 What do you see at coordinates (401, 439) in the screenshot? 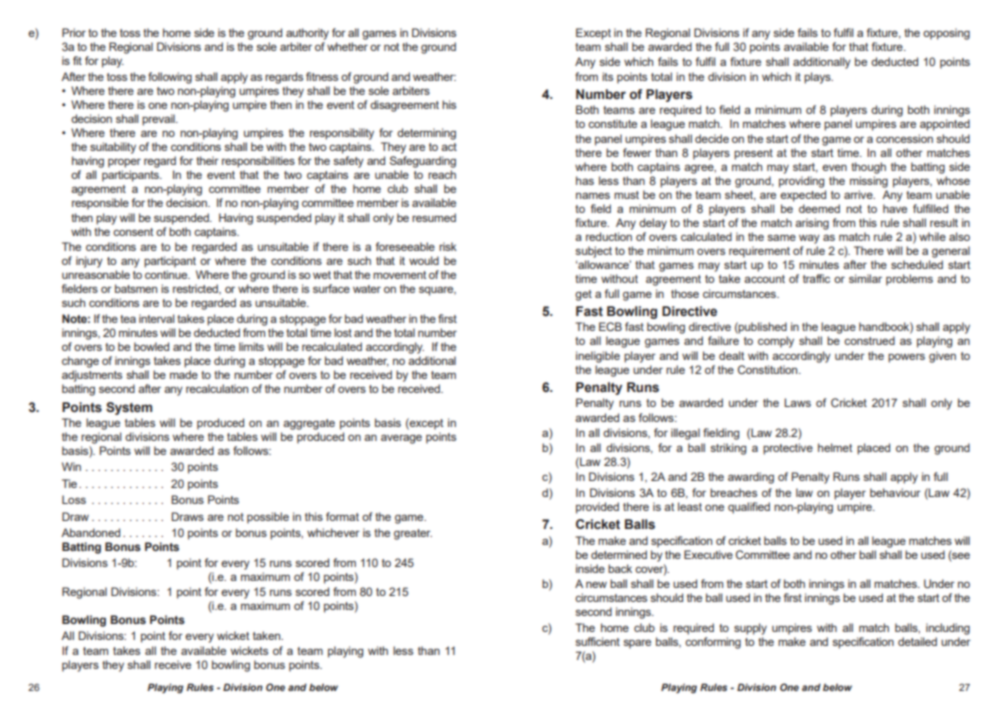
I see `average` at bounding box center [401, 439].
